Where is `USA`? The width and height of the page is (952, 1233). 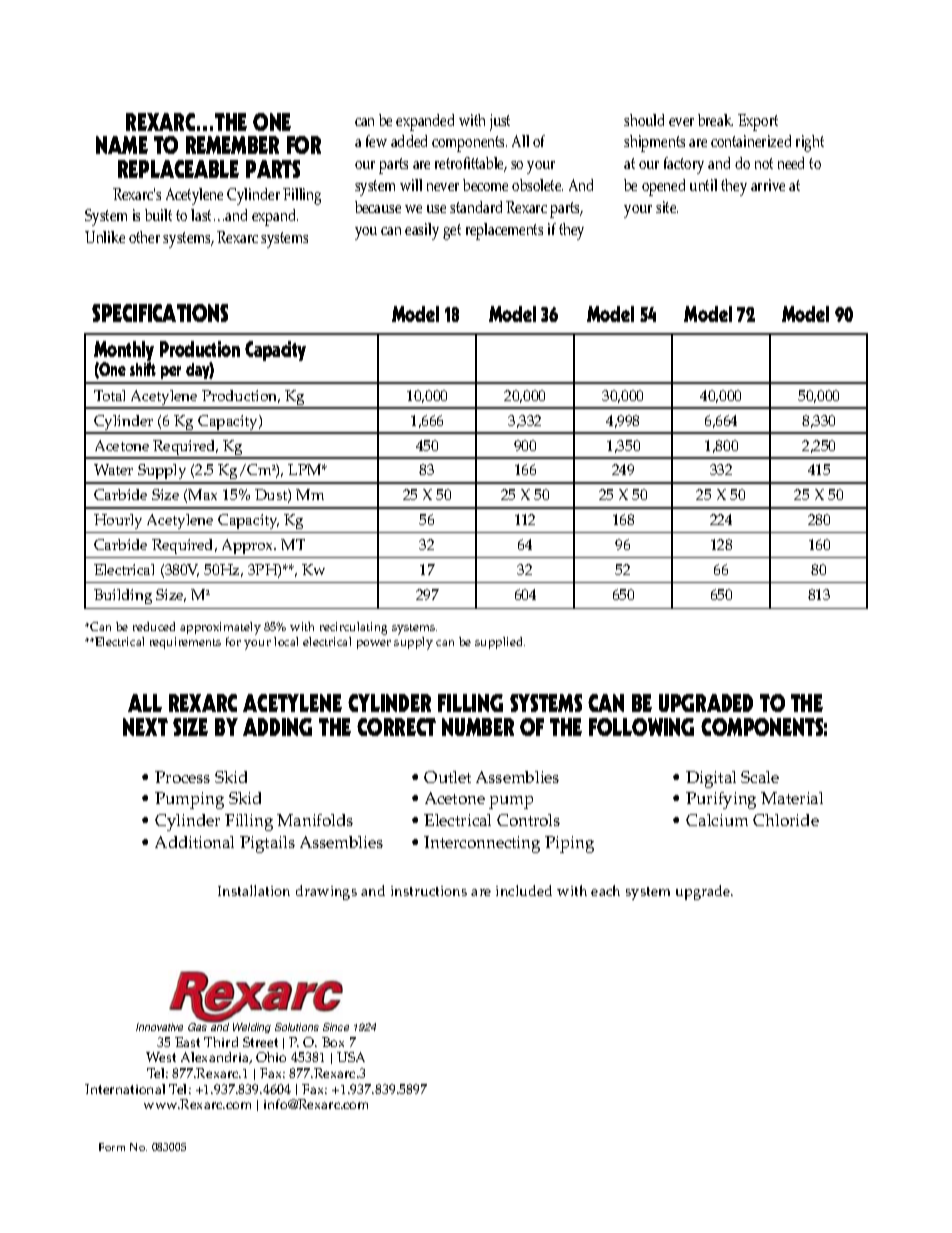 USA is located at coordinates (351, 1057).
